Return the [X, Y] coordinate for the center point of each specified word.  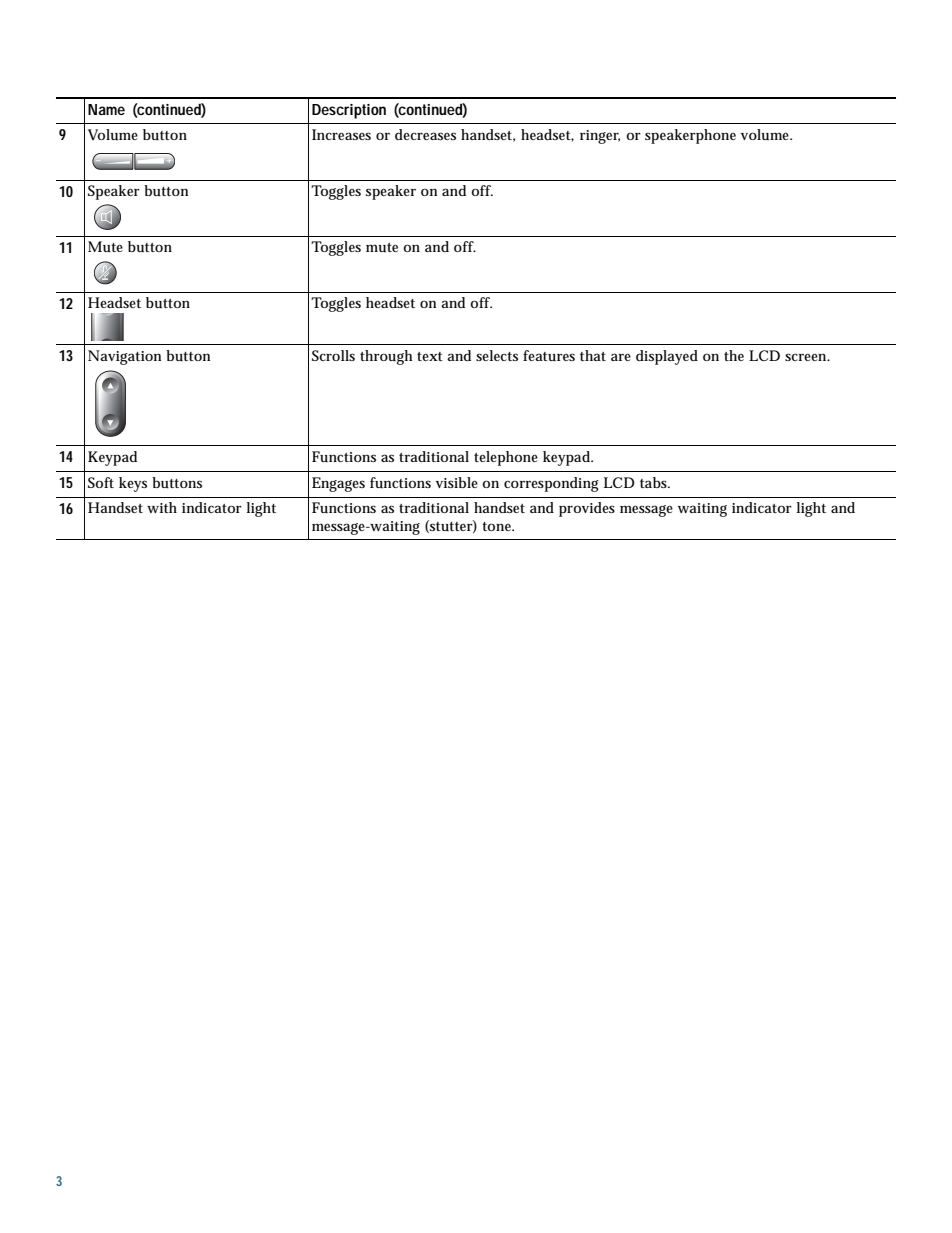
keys [133, 484]
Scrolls [333, 355]
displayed [667, 357]
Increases [341, 134]
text [430, 356]
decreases [425, 134]
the [734, 355]
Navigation [124, 357]
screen [807, 357]
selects [497, 355]
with [162, 507]
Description [349, 111]
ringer [600, 137]
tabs [655, 482]
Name [106, 109]
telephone [506, 458]
